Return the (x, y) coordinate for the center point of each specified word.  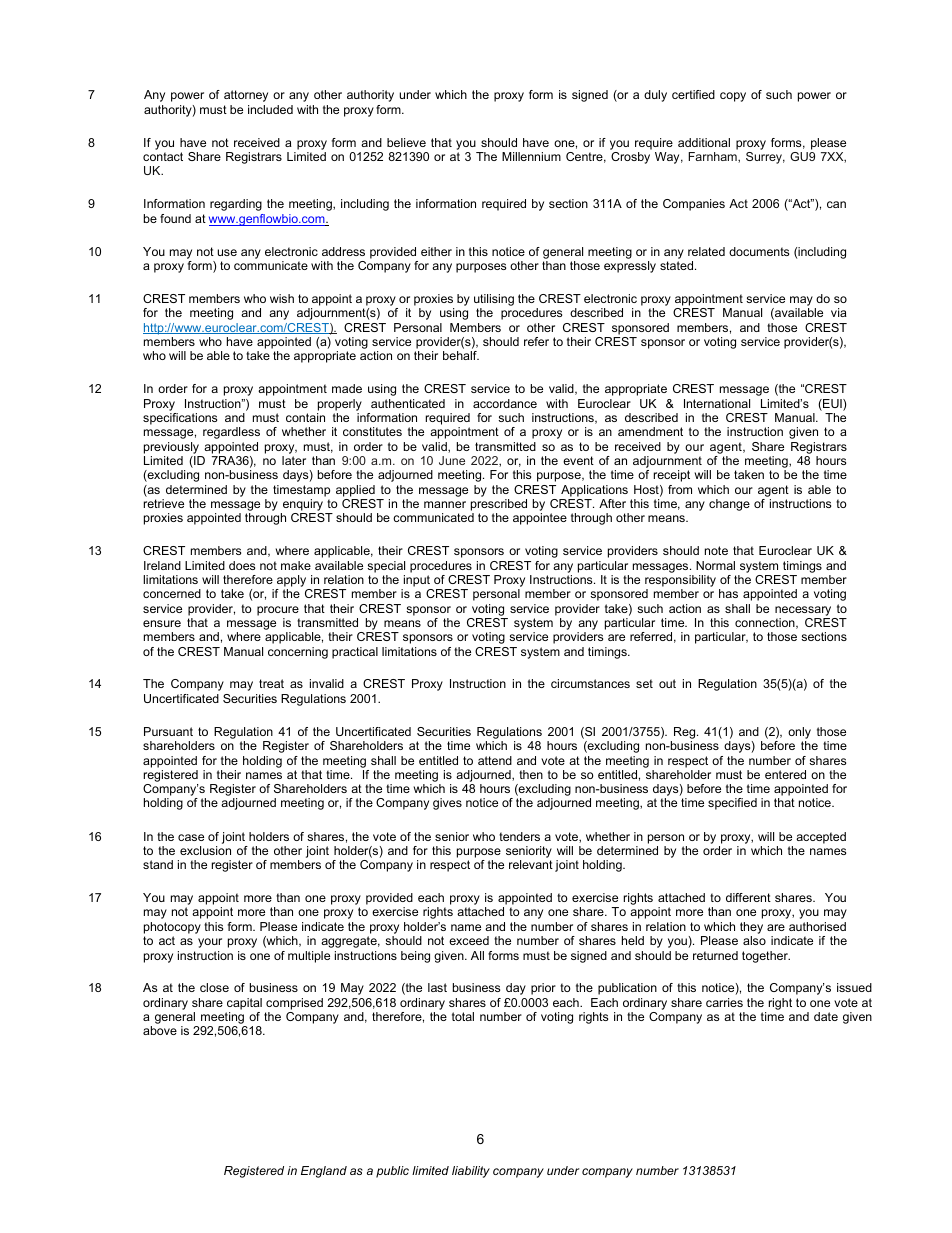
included (270, 109)
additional (704, 142)
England (324, 1172)
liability (471, 1172)
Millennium (531, 156)
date (826, 1016)
